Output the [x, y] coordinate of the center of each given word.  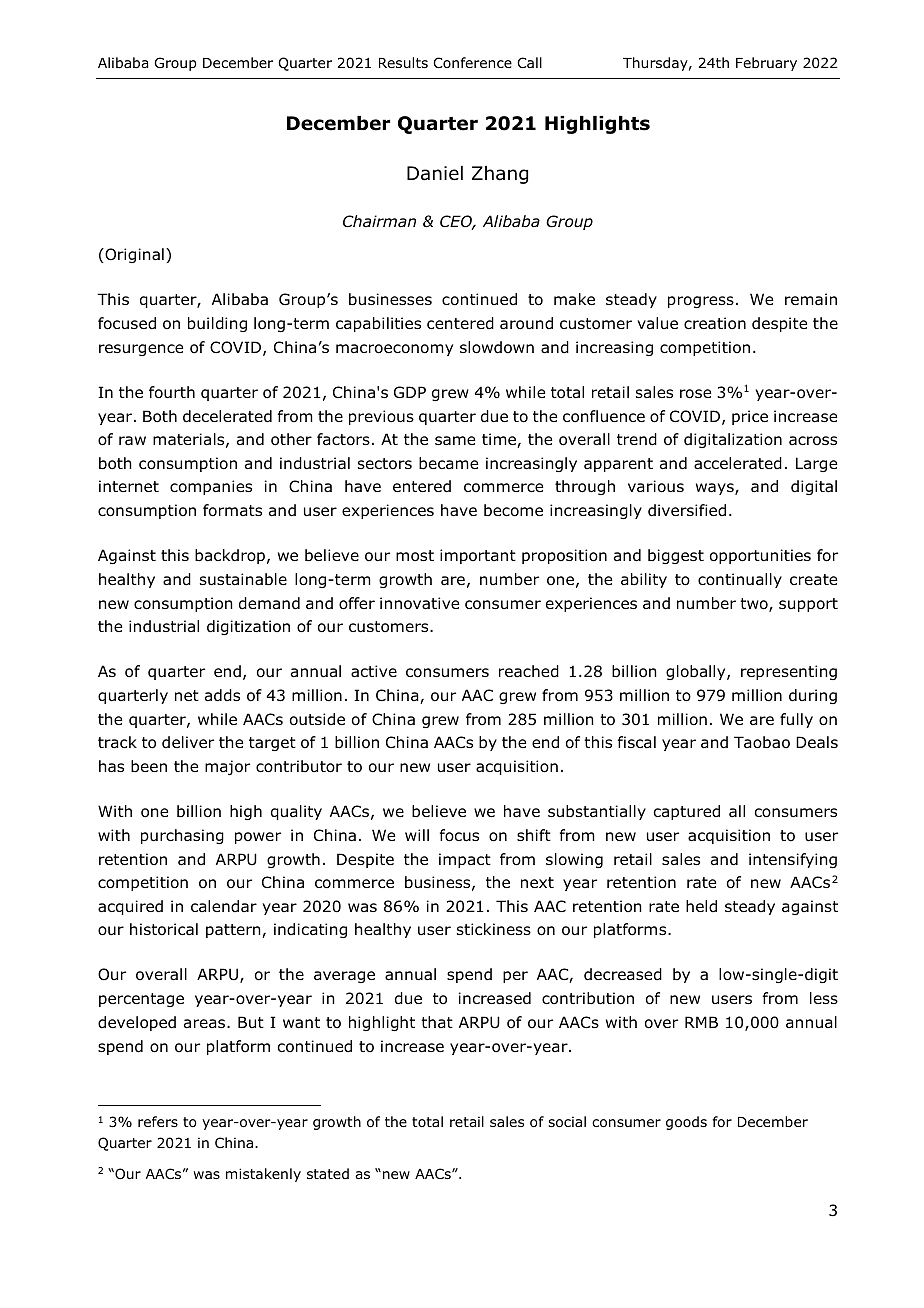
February [766, 64]
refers [158, 1121]
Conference [473, 62]
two [755, 605]
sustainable [243, 579]
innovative [419, 603]
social [567, 1122]
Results [403, 62]
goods [686, 1123]
